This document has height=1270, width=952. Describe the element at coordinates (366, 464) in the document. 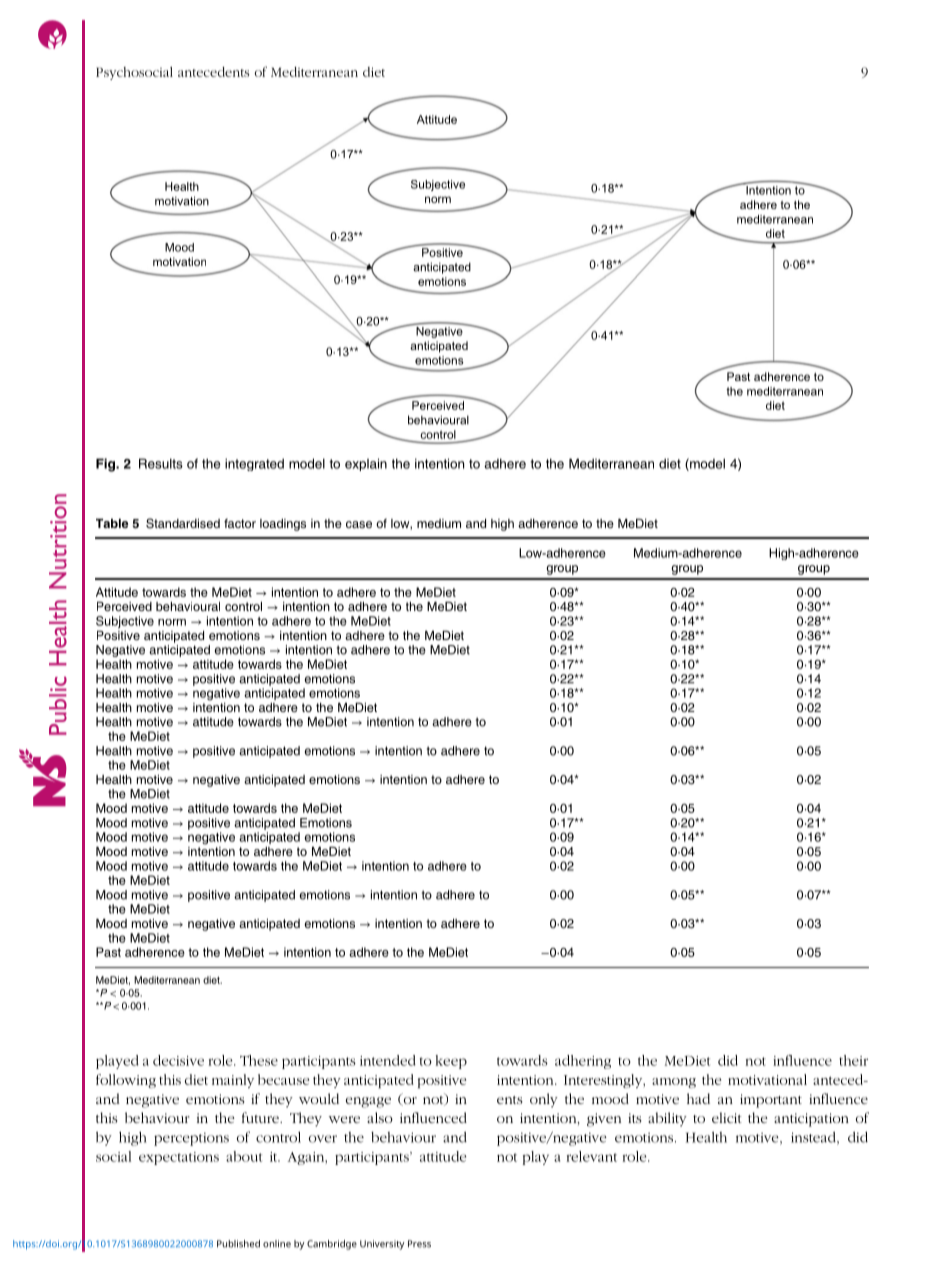

I see `explain` at that location.
